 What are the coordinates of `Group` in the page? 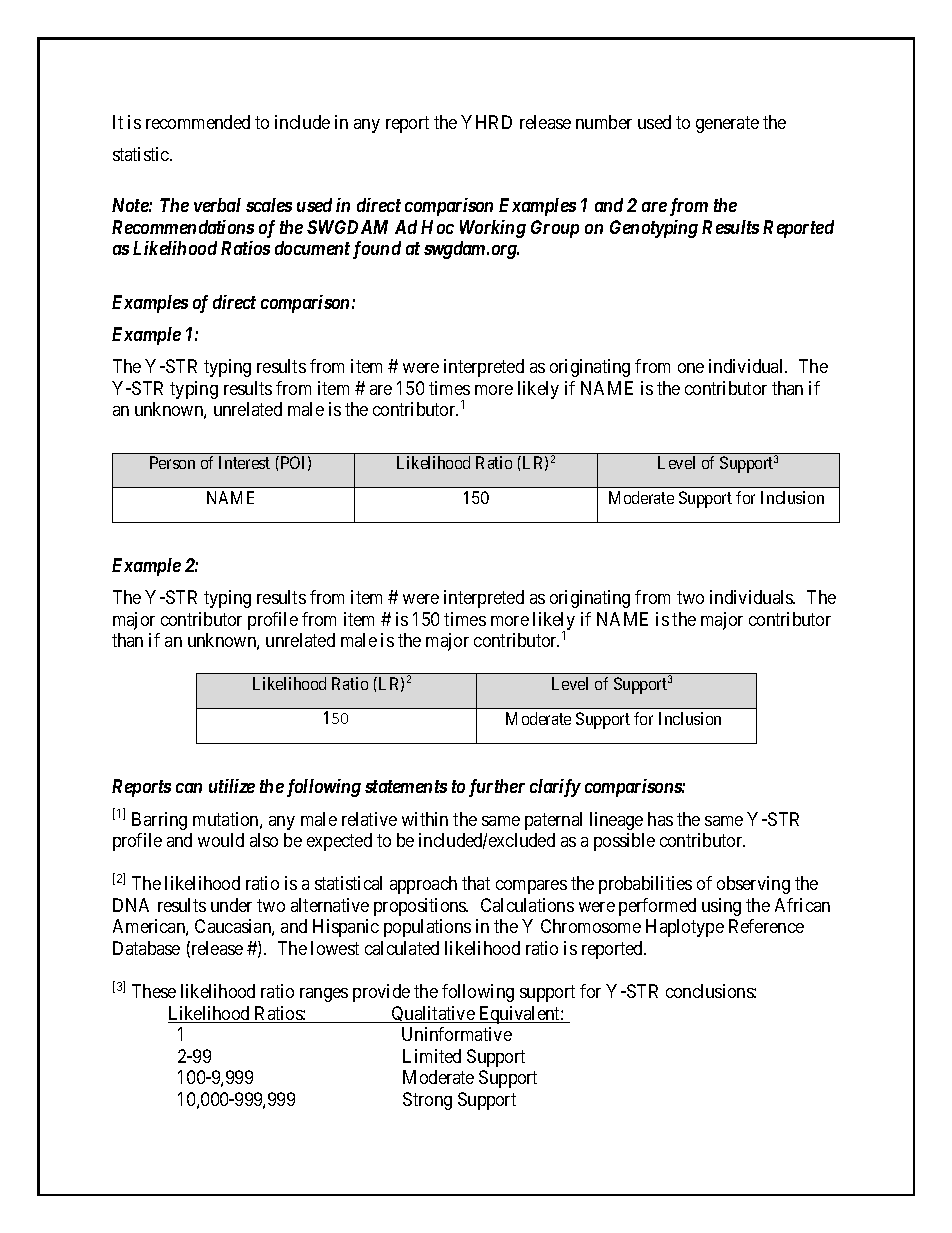 It's located at (555, 229).
